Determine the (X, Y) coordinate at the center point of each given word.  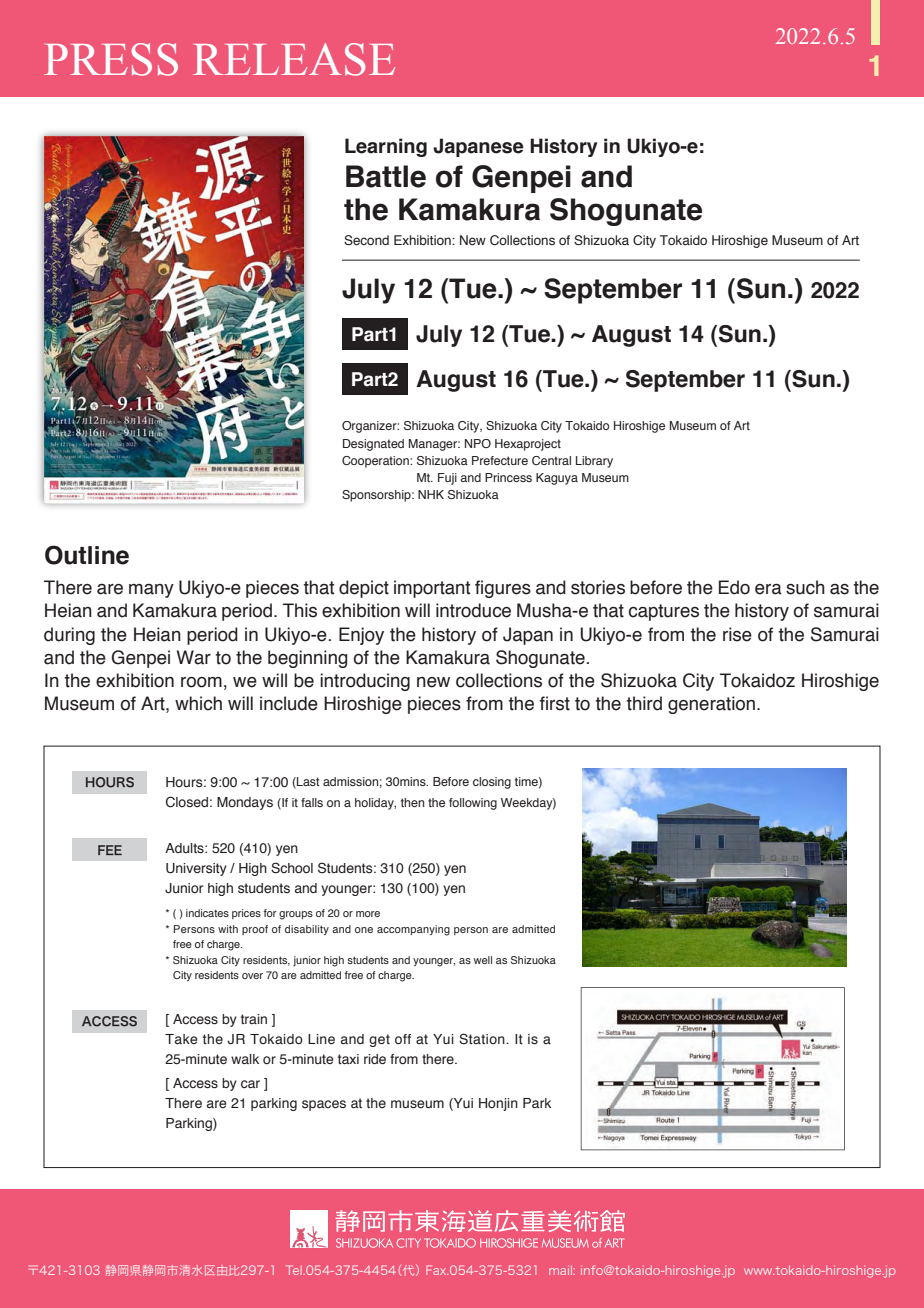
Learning (386, 147)
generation (713, 705)
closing (492, 783)
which (198, 703)
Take (181, 1039)
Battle (386, 176)
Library (594, 462)
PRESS (111, 59)
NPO (478, 443)
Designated (373, 445)
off (403, 1039)
